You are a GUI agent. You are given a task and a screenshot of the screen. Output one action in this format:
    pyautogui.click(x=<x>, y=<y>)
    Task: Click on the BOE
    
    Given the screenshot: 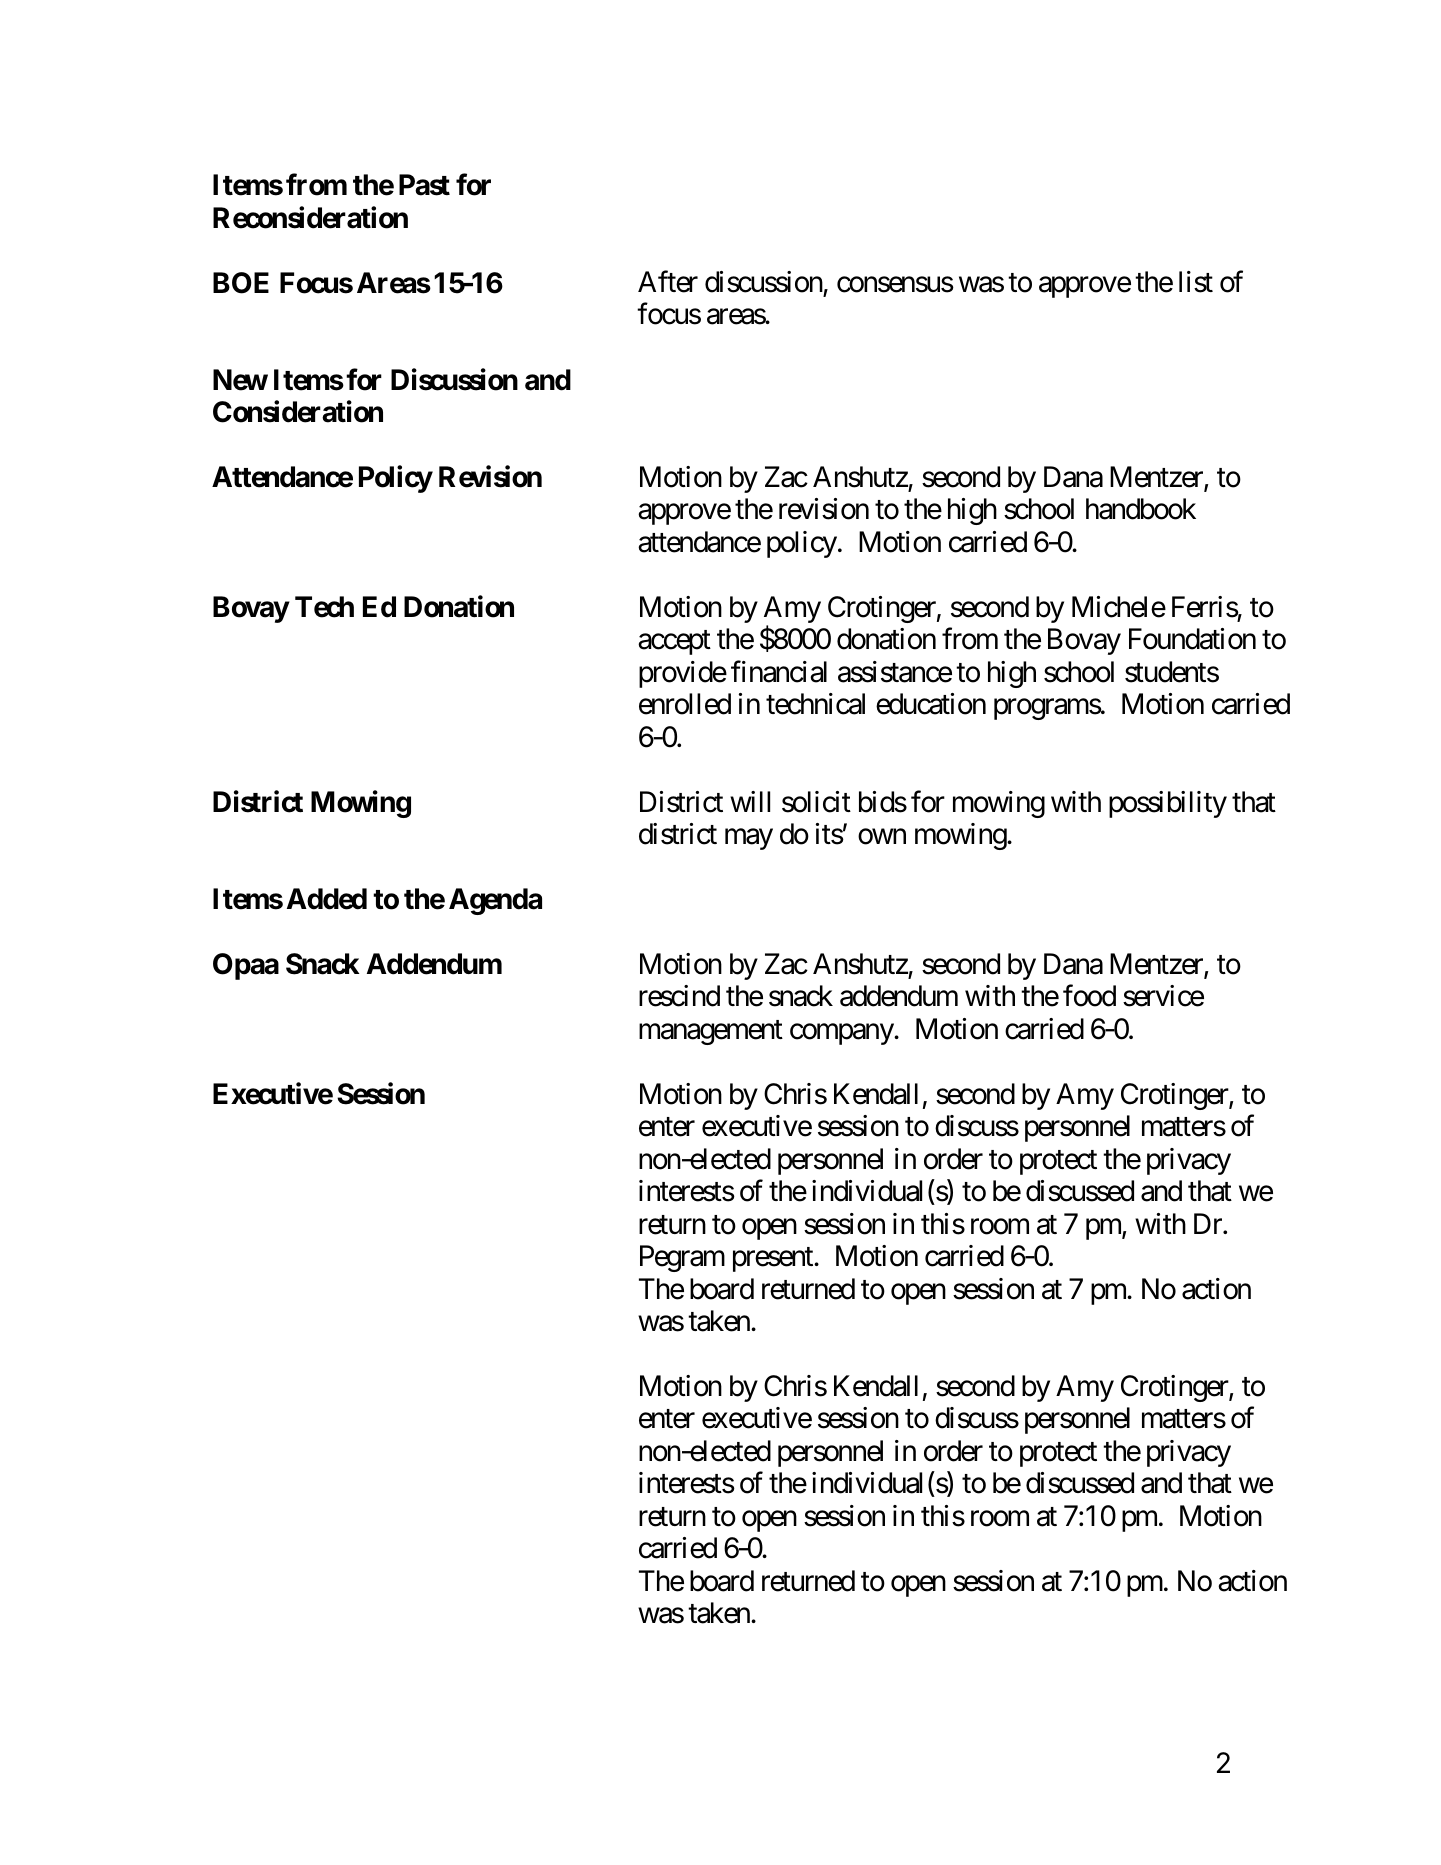 What is the action you would take?
    pyautogui.click(x=241, y=283)
